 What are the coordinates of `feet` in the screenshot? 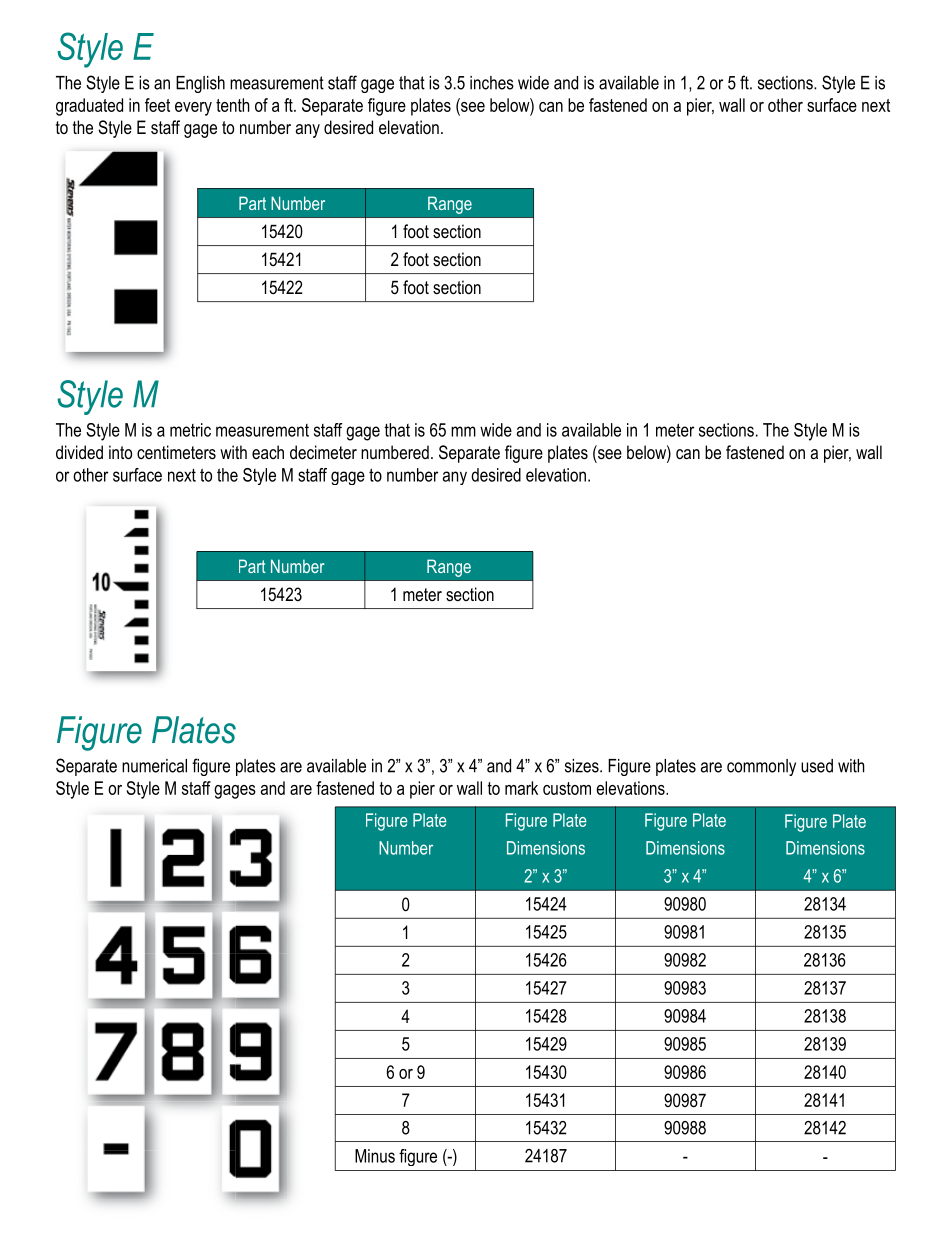 It's located at (157, 105).
